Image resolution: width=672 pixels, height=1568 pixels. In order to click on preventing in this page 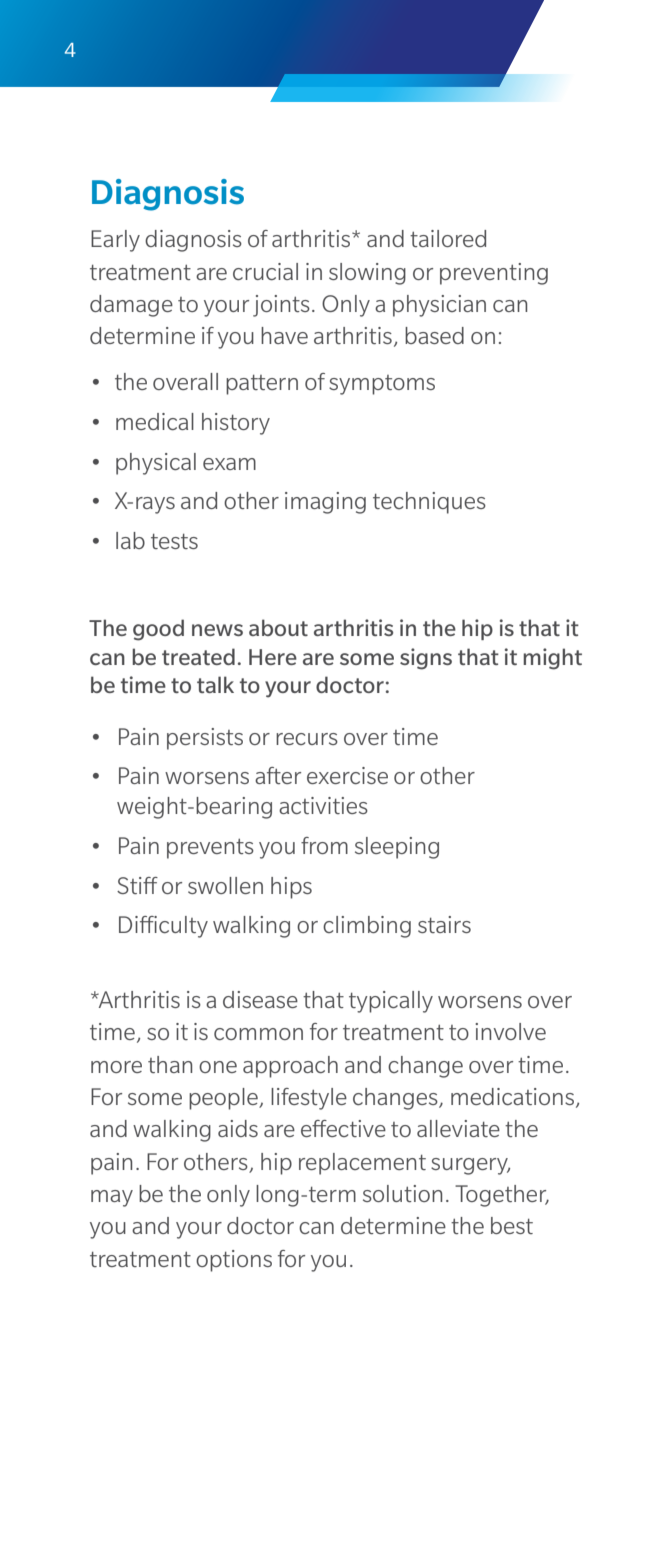, I will do `click(494, 274)`.
